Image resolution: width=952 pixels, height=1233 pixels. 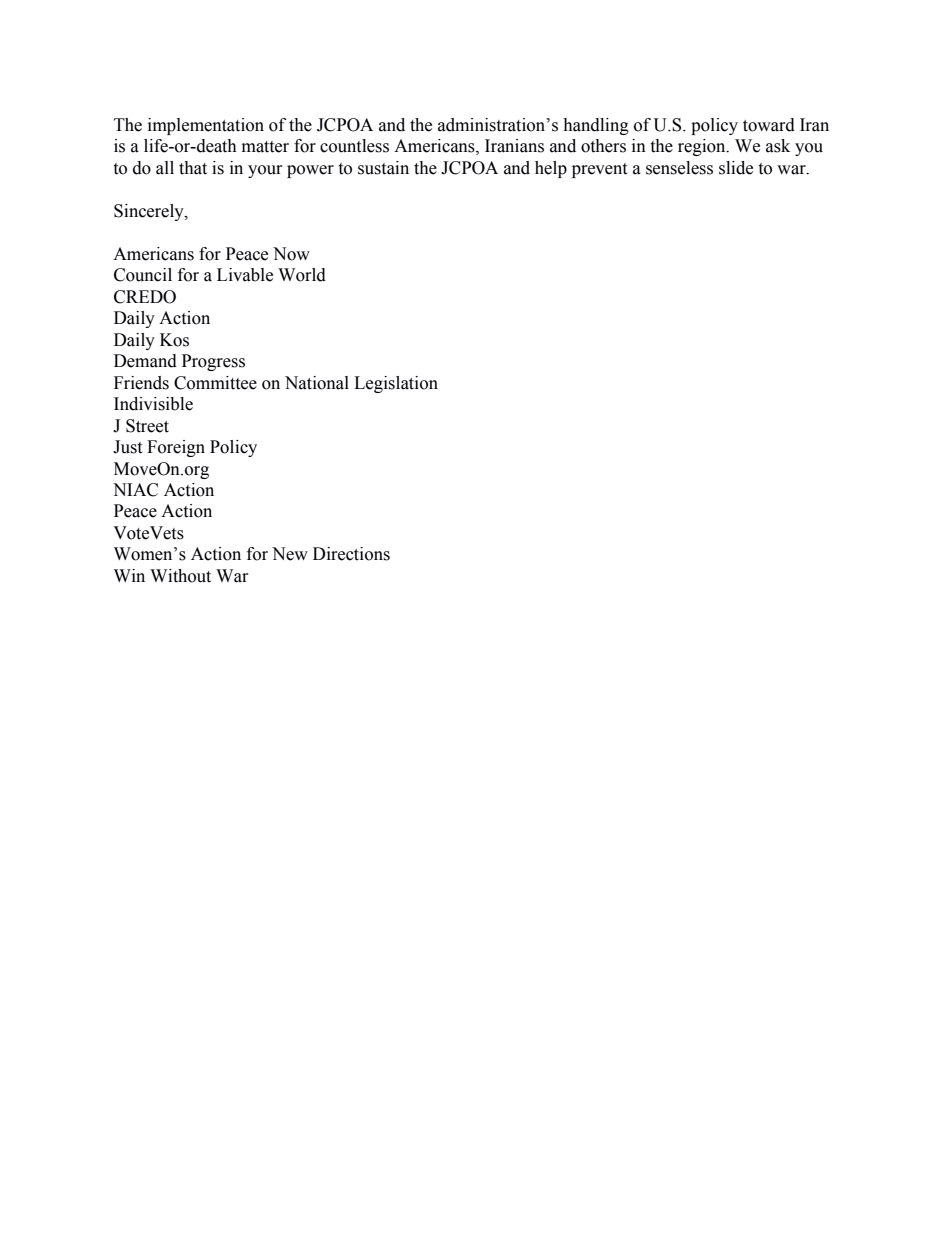 I want to click on Win, so click(x=129, y=575).
